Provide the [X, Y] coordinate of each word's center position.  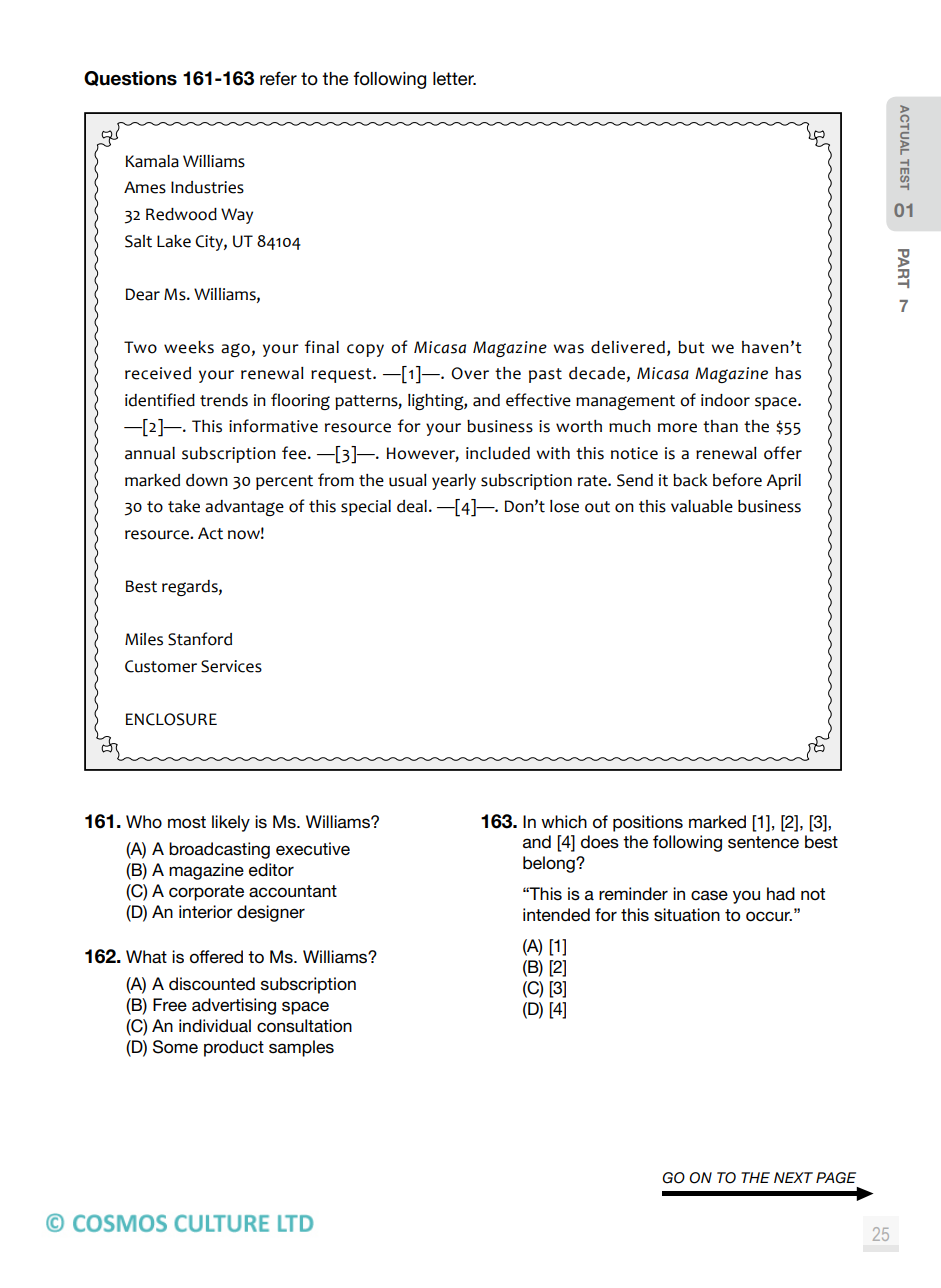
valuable [702, 506]
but [691, 347]
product [234, 1048]
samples [301, 1048]
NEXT [793, 1177]
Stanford [200, 639]
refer [278, 78]
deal [412, 506]
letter [454, 79]
